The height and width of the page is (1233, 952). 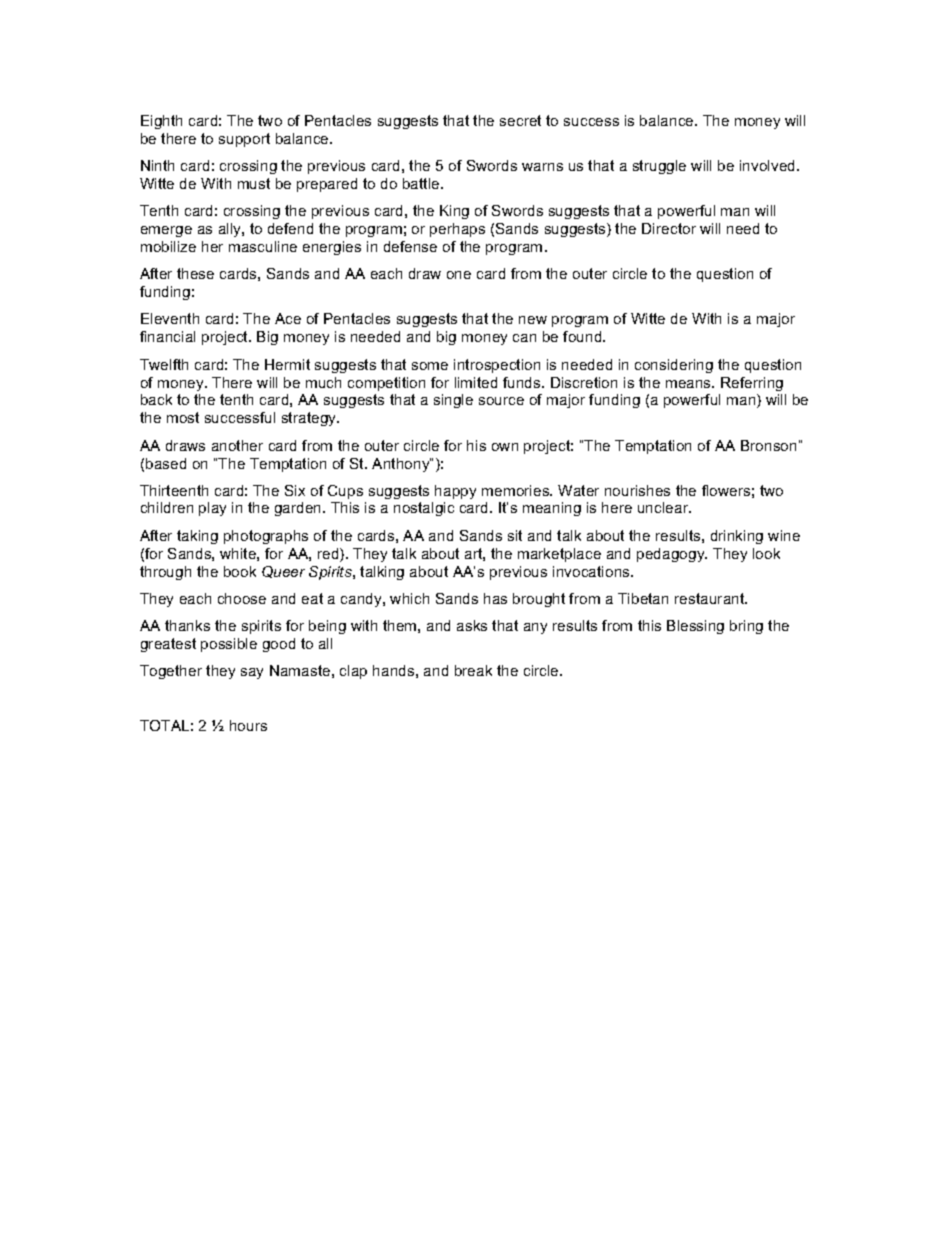 I want to click on defense, so click(x=410, y=246).
